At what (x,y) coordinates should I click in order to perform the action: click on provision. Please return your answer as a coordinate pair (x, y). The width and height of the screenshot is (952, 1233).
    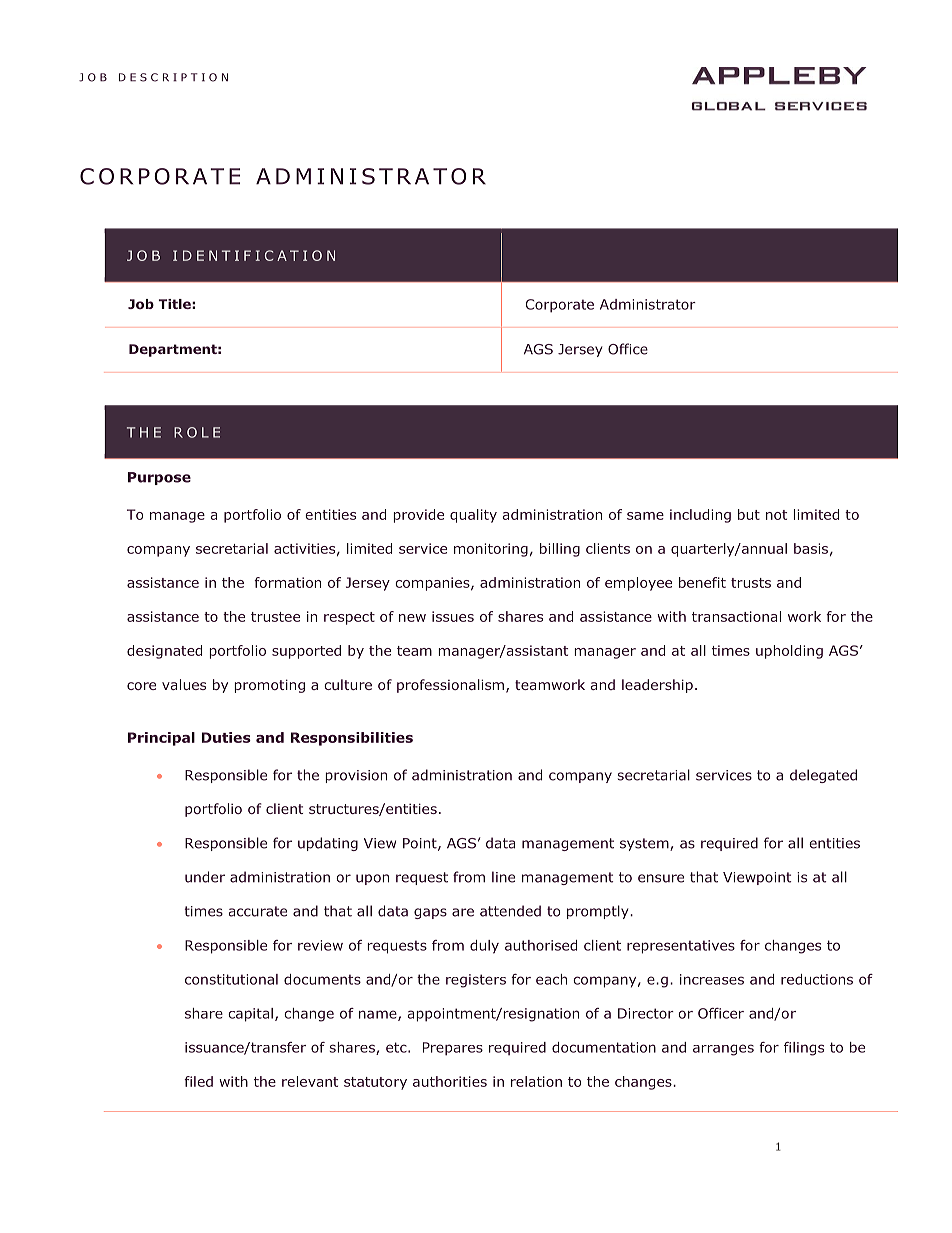
    Looking at the image, I should click on (356, 776).
